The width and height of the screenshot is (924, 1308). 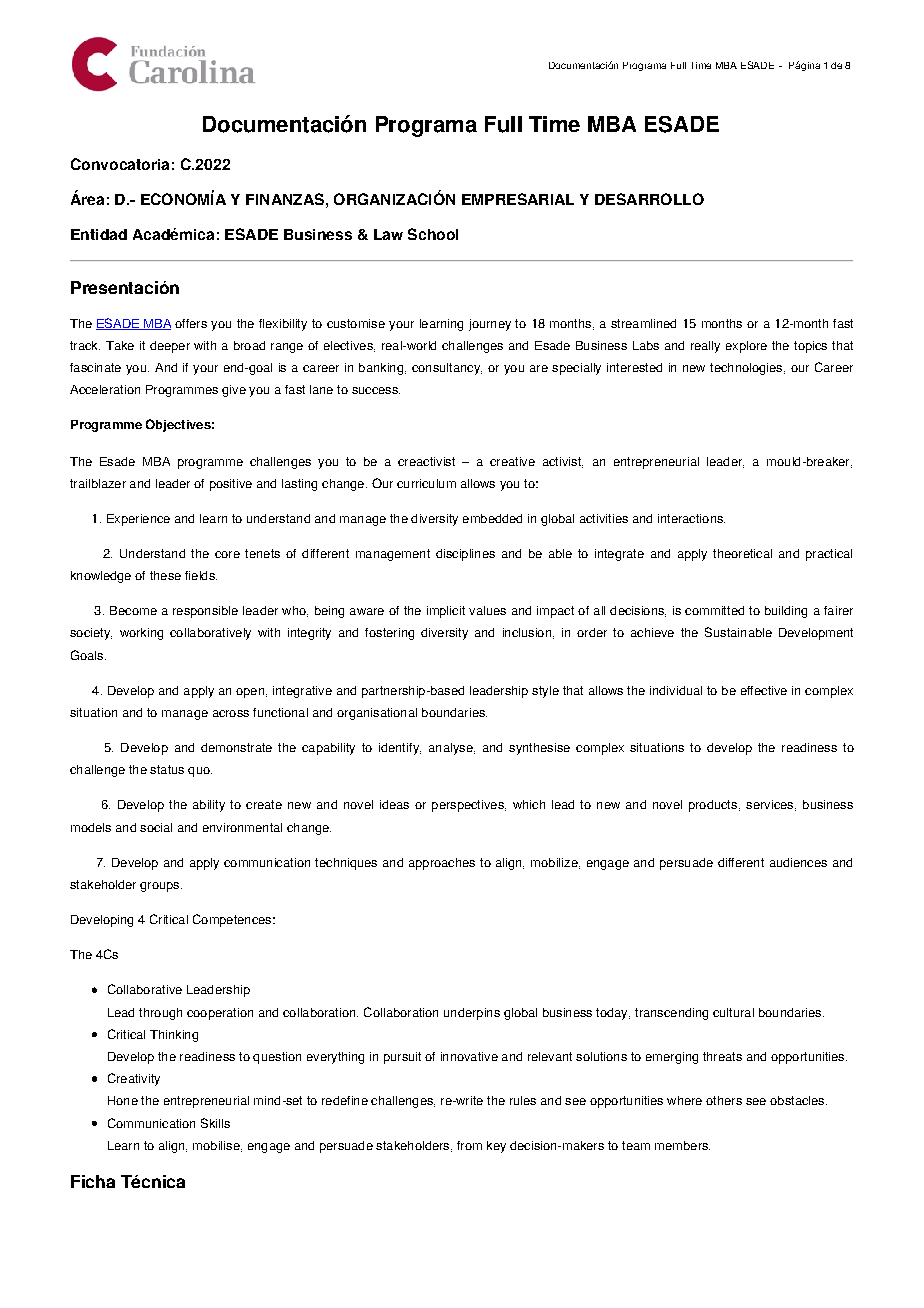 What do you see at coordinates (714, 610) in the screenshot?
I see `committed` at bounding box center [714, 610].
